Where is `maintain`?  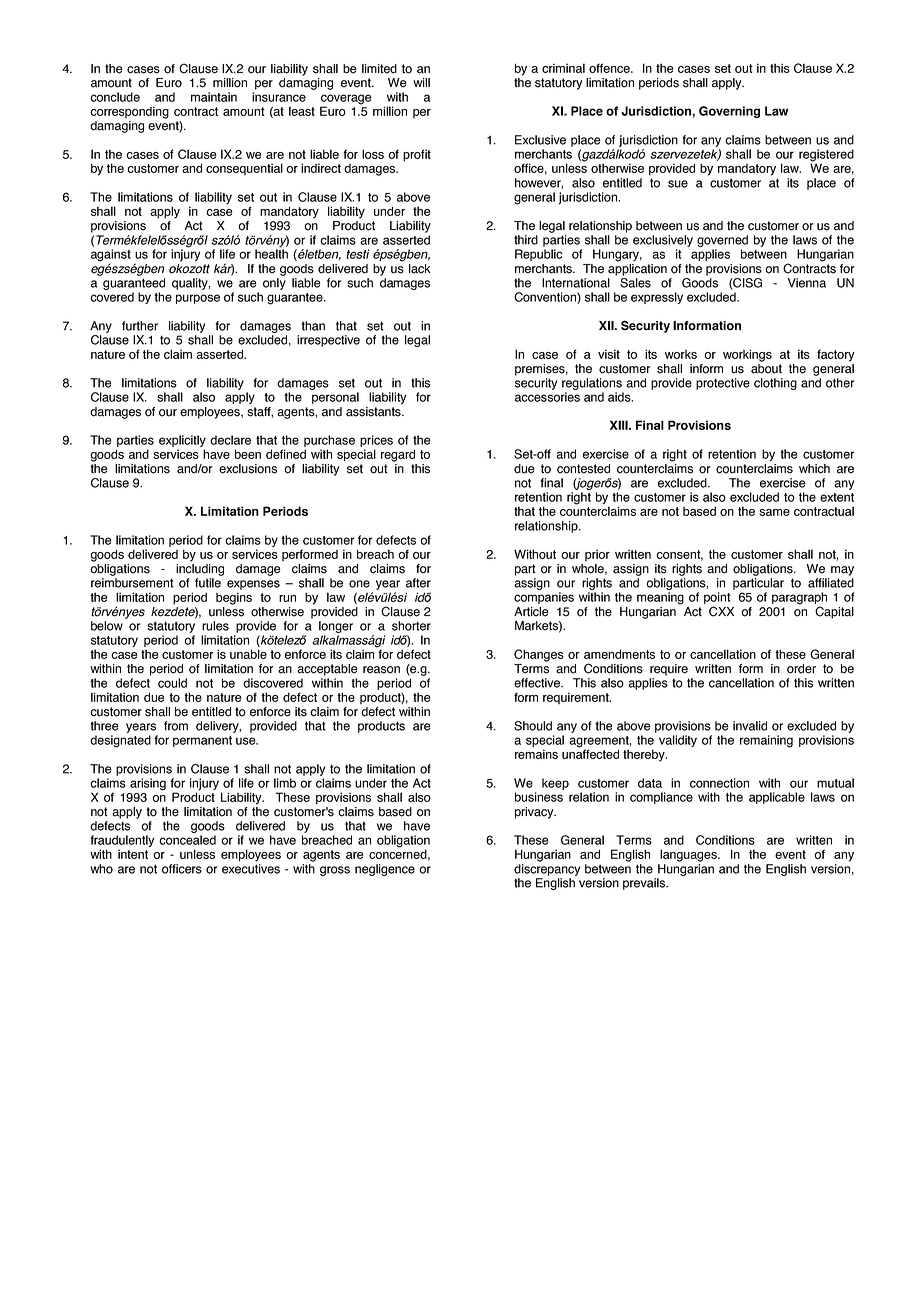 maintain is located at coordinates (214, 97).
